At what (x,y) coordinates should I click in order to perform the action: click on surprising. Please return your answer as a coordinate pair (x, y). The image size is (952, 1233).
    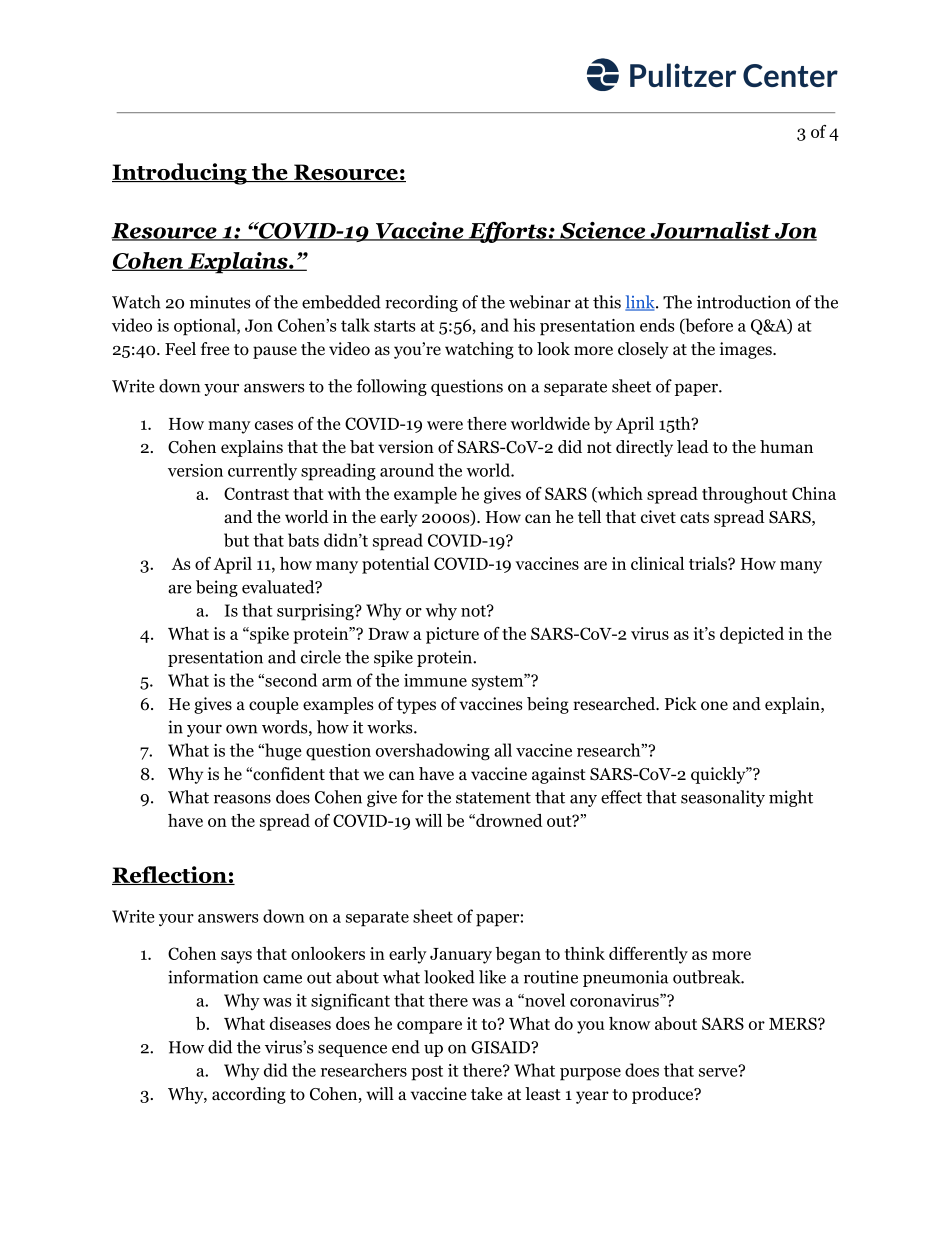
    Looking at the image, I should click on (316, 612).
